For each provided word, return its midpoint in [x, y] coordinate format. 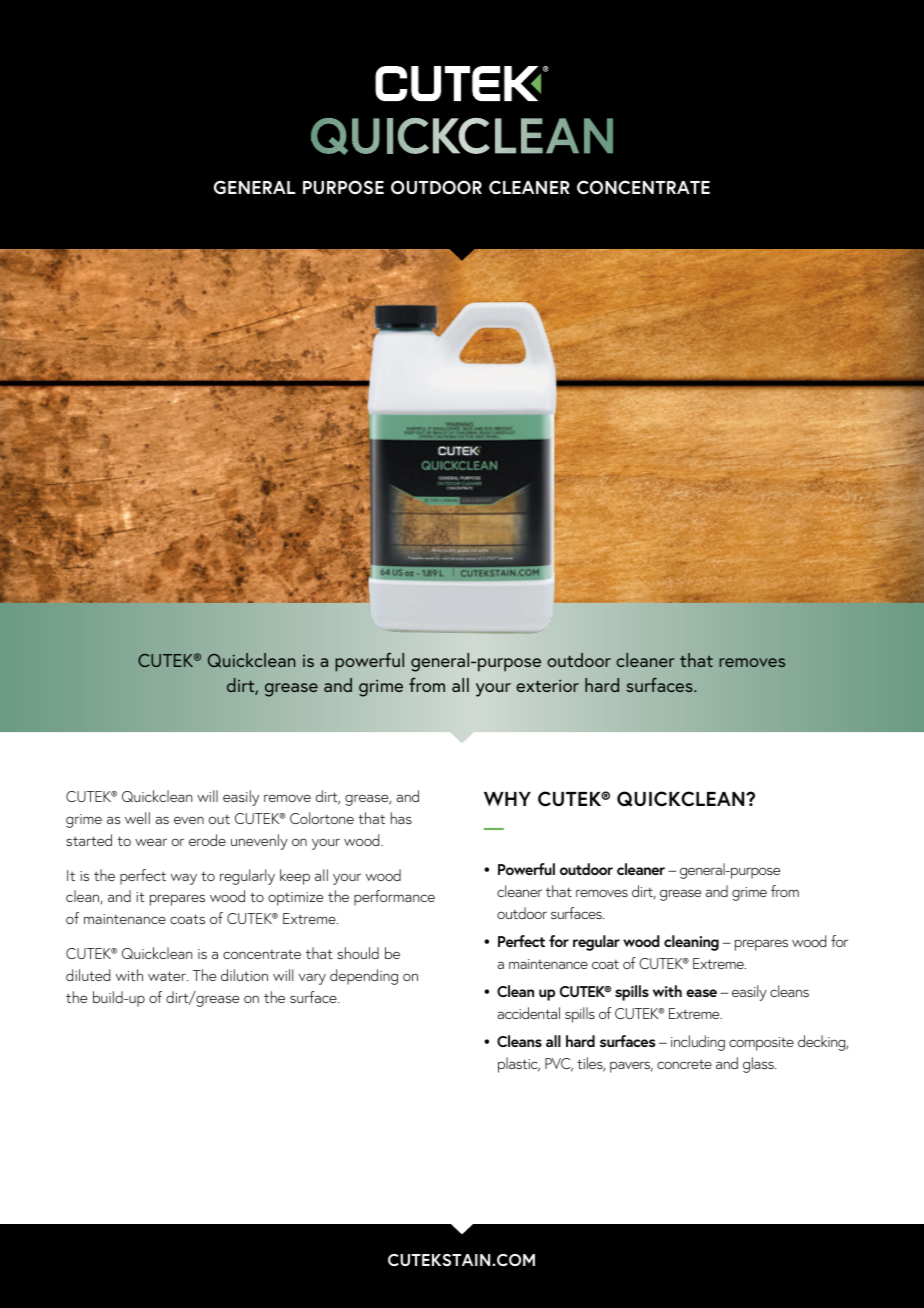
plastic [519, 1065]
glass [759, 1065]
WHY [507, 799]
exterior [547, 685]
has [401, 818]
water [168, 976]
